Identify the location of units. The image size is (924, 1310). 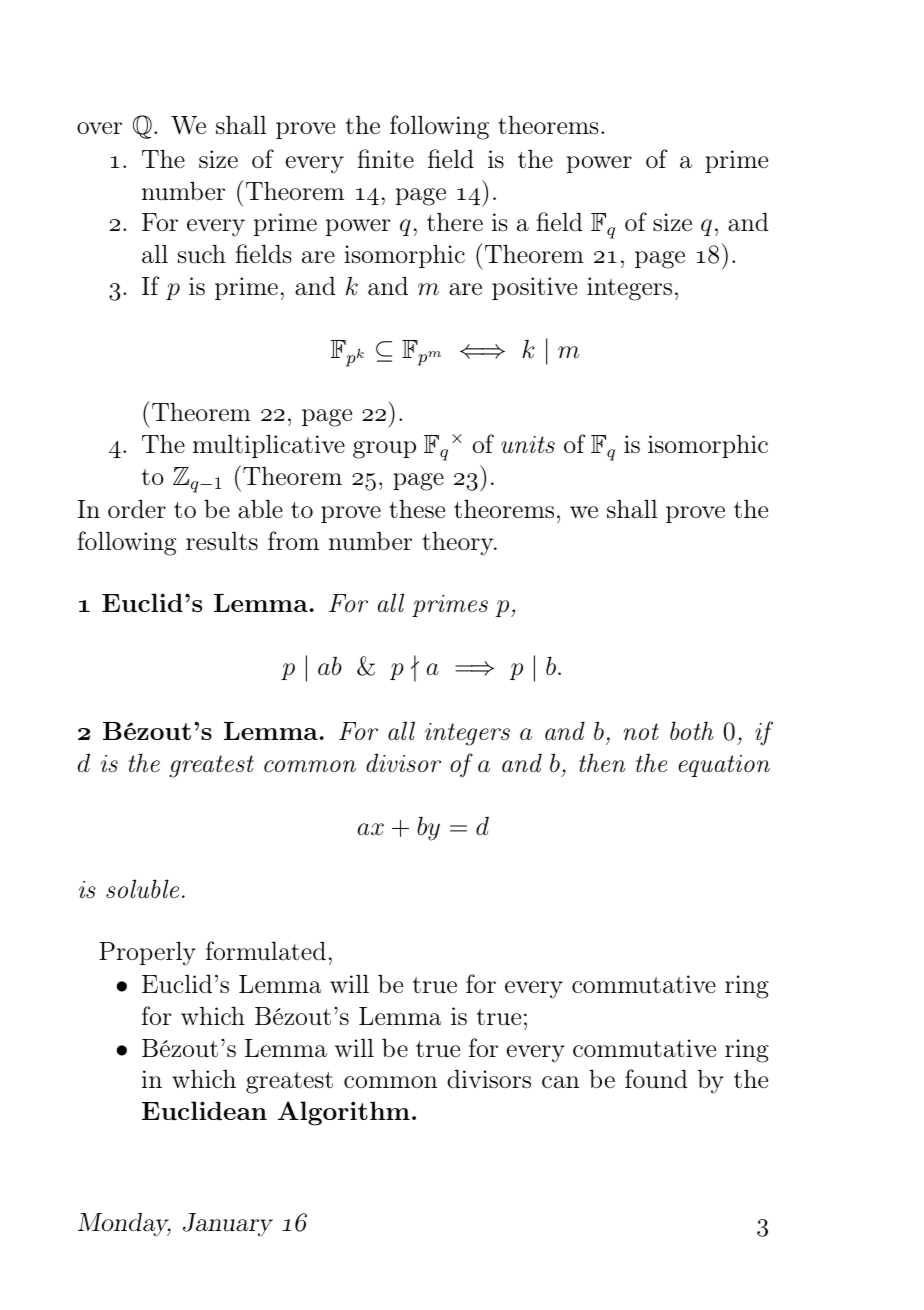
(528, 444).
